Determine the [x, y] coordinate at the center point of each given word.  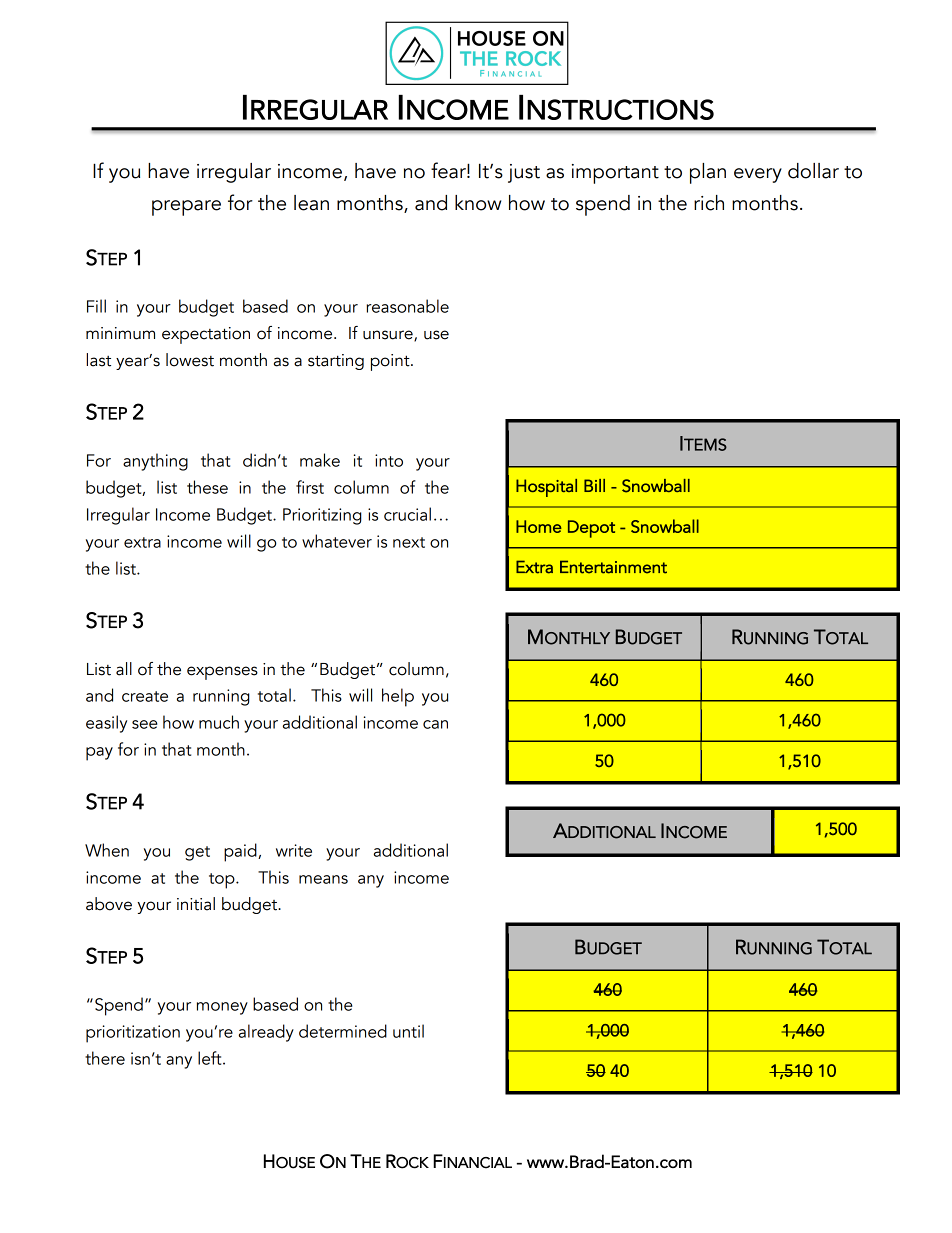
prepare [186, 208]
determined [343, 1031]
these [207, 487]
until [408, 1031]
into [389, 460]
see [144, 724]
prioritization [133, 1034]
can [435, 724]
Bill [594, 485]
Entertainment [613, 567]
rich [709, 203]
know [478, 203]
